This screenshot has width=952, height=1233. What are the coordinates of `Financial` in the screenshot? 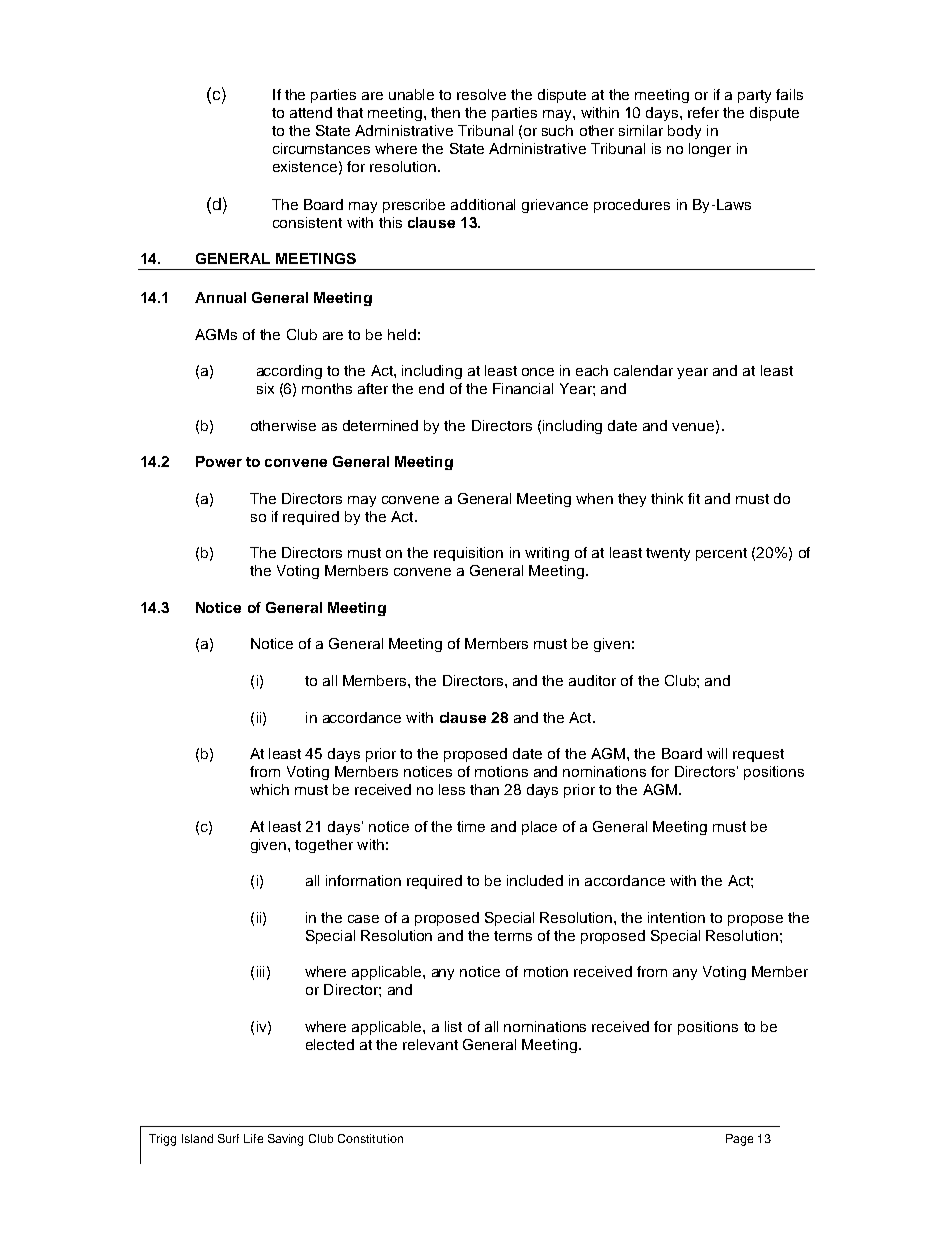 It's located at (523, 388).
